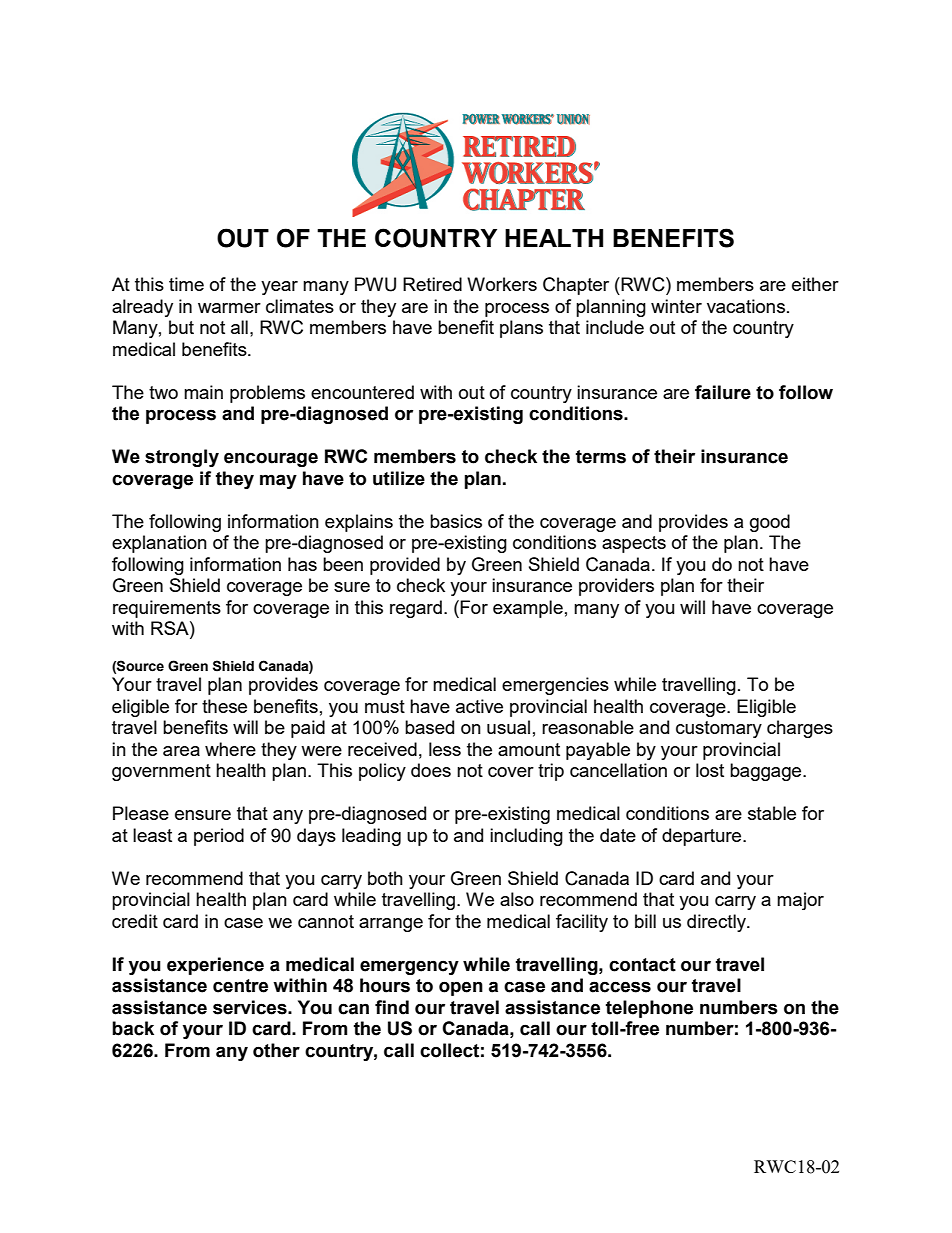  I want to click on basics, so click(456, 521).
